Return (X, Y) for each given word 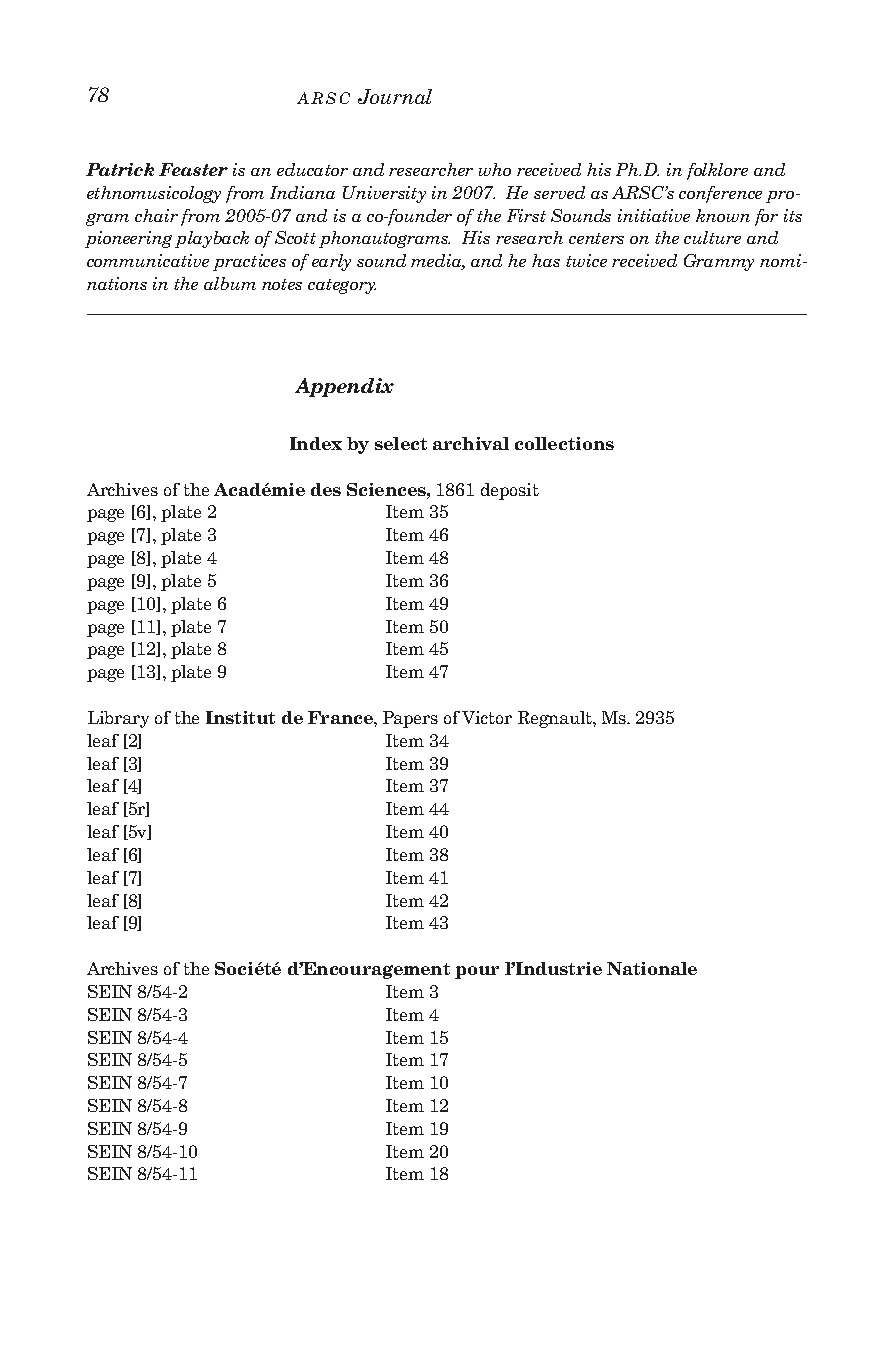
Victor (487, 717)
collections (564, 443)
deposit (510, 491)
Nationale (652, 968)
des (326, 489)
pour (477, 972)
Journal (395, 96)
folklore (717, 171)
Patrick (120, 169)
